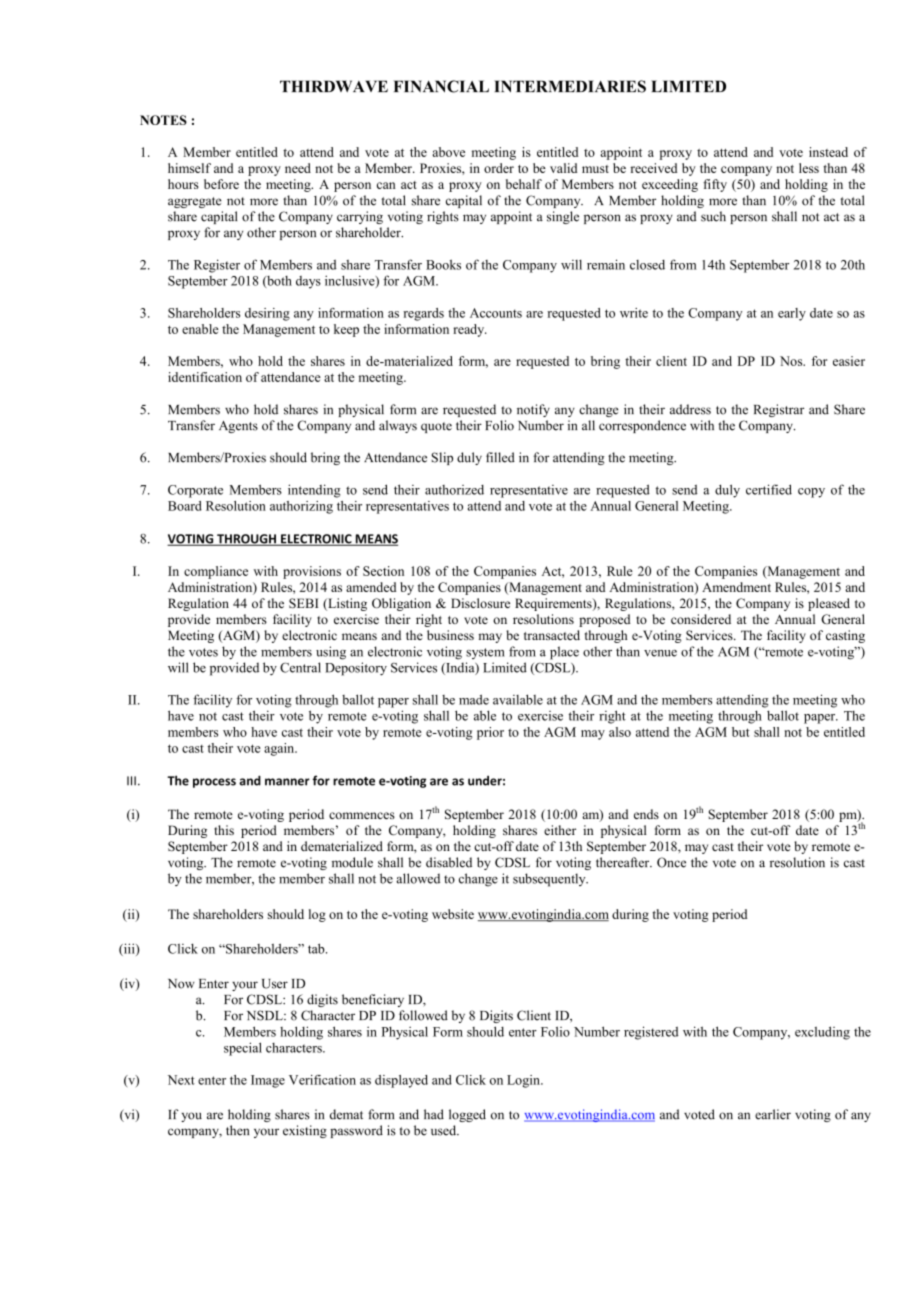 The width and height of the screenshot is (924, 1308). What do you see at coordinates (499, 168) in the screenshot?
I see `order` at bounding box center [499, 168].
